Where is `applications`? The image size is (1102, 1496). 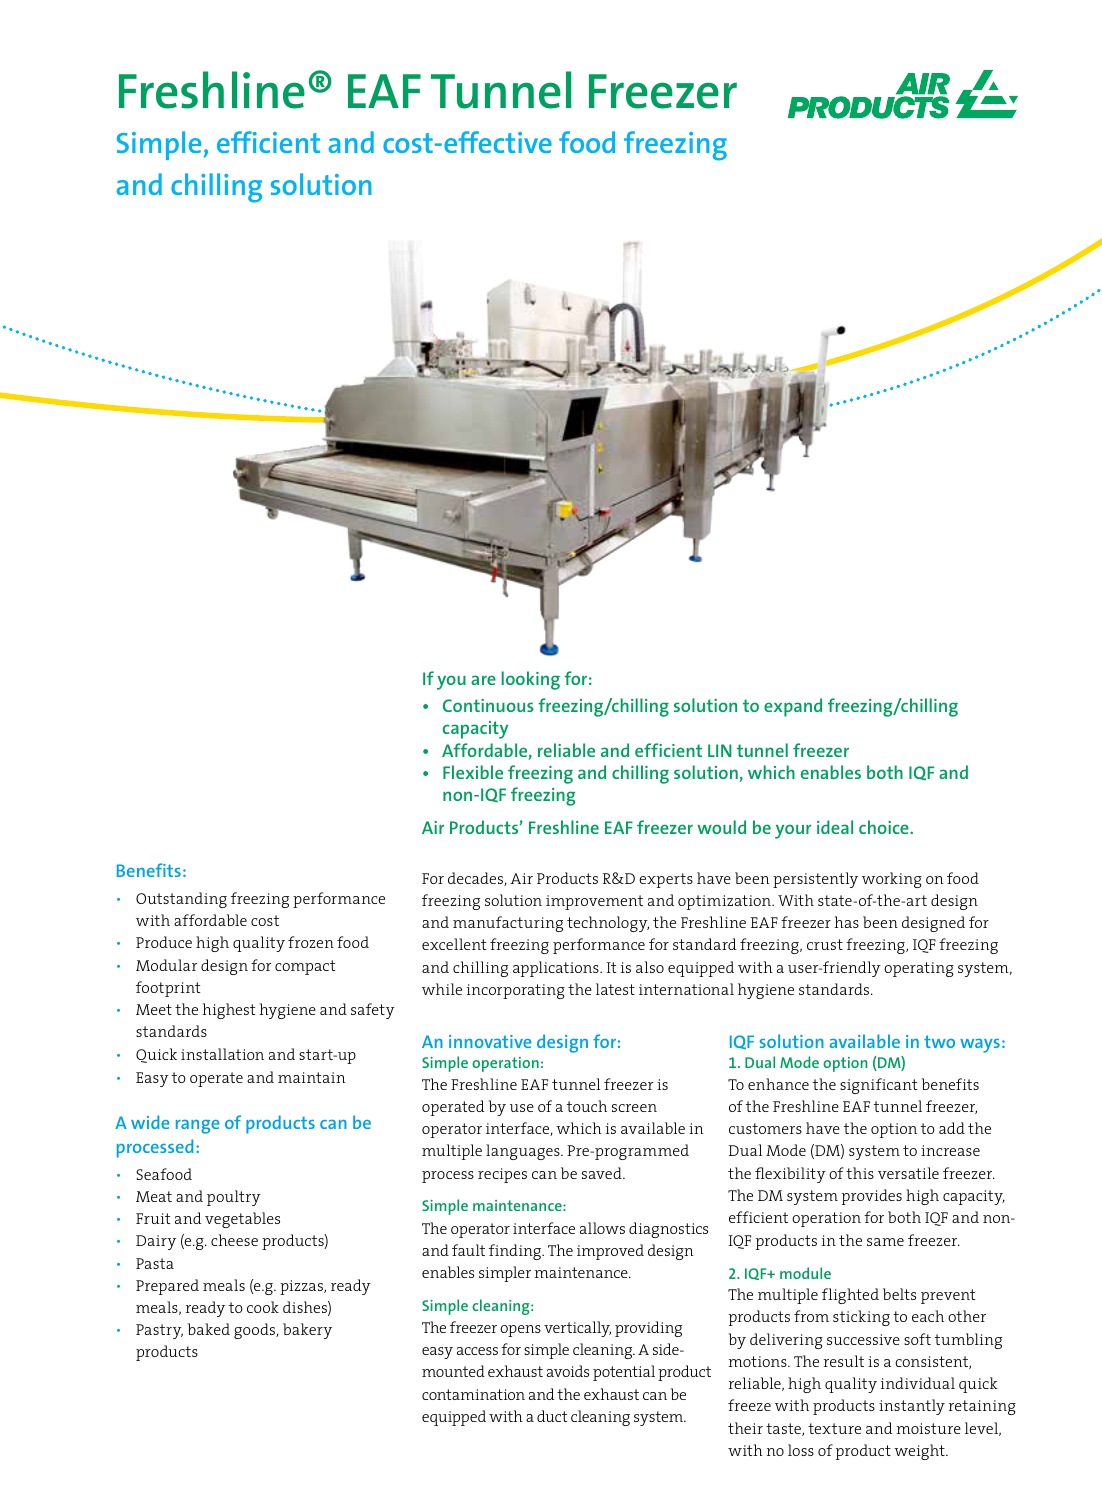 applications is located at coordinates (557, 969).
